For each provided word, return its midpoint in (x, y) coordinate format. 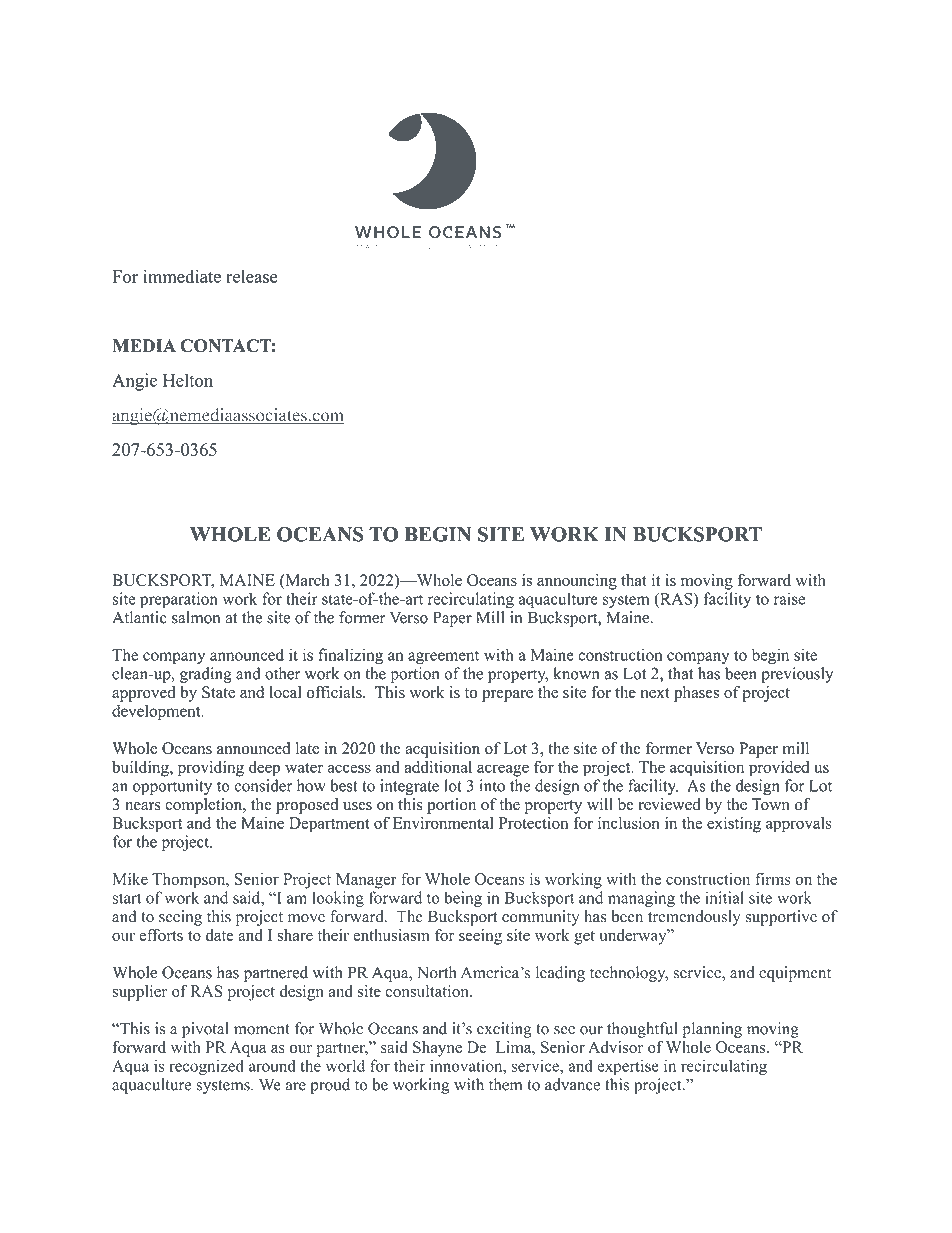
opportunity (172, 787)
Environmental (443, 822)
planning (712, 1030)
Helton (188, 380)
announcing (577, 582)
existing (734, 824)
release (252, 276)
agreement (443, 658)
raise (789, 598)
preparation (179, 600)
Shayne (437, 1049)
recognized (206, 1067)
